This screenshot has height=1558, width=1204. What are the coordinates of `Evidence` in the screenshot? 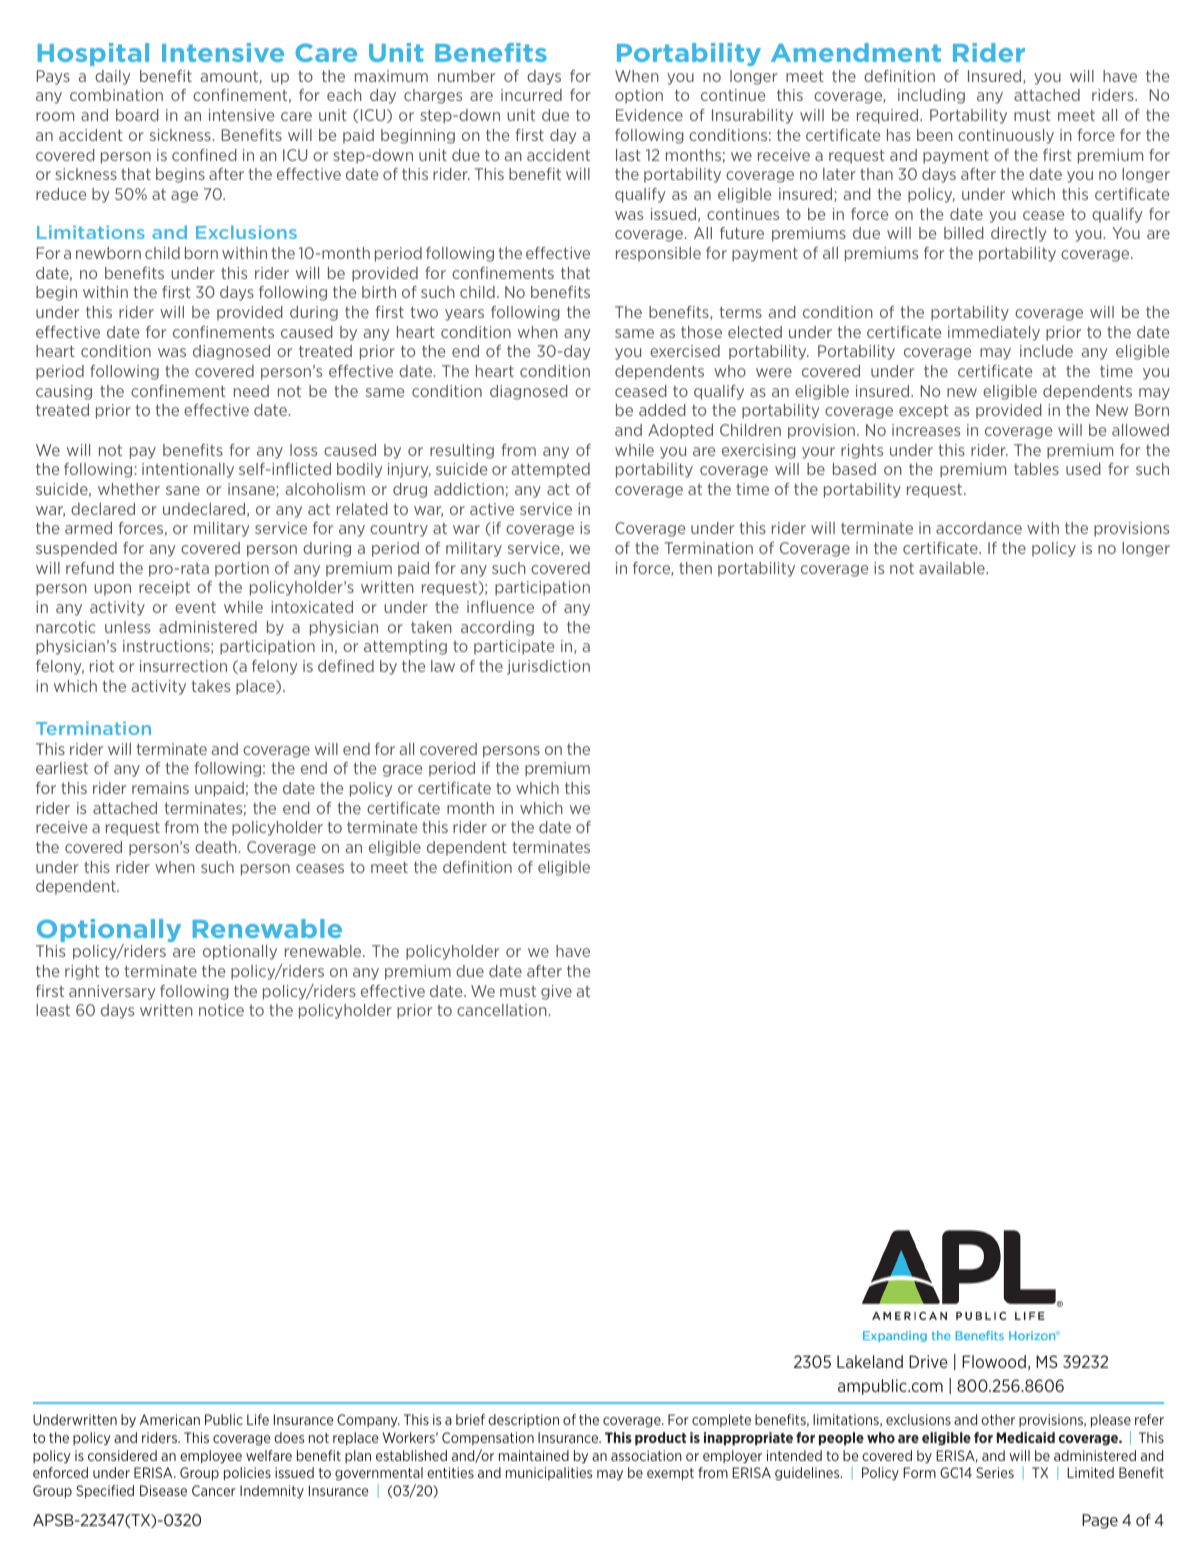 It's located at (649, 115).
